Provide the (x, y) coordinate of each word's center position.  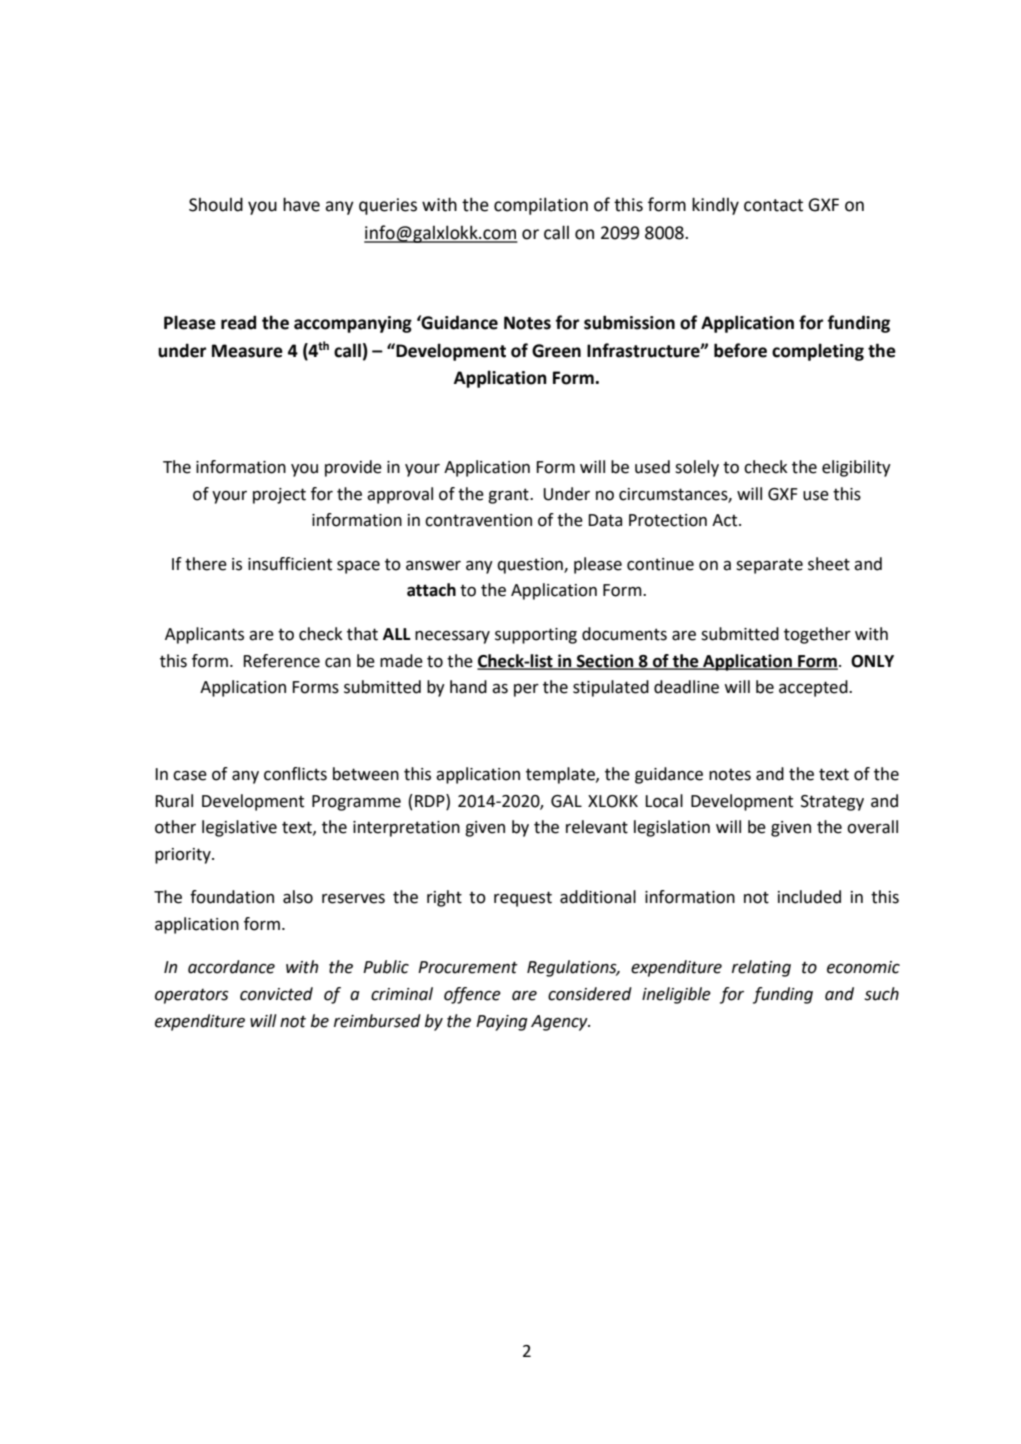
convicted (276, 994)
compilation (541, 206)
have (301, 204)
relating (761, 968)
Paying (502, 1023)
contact (773, 205)
